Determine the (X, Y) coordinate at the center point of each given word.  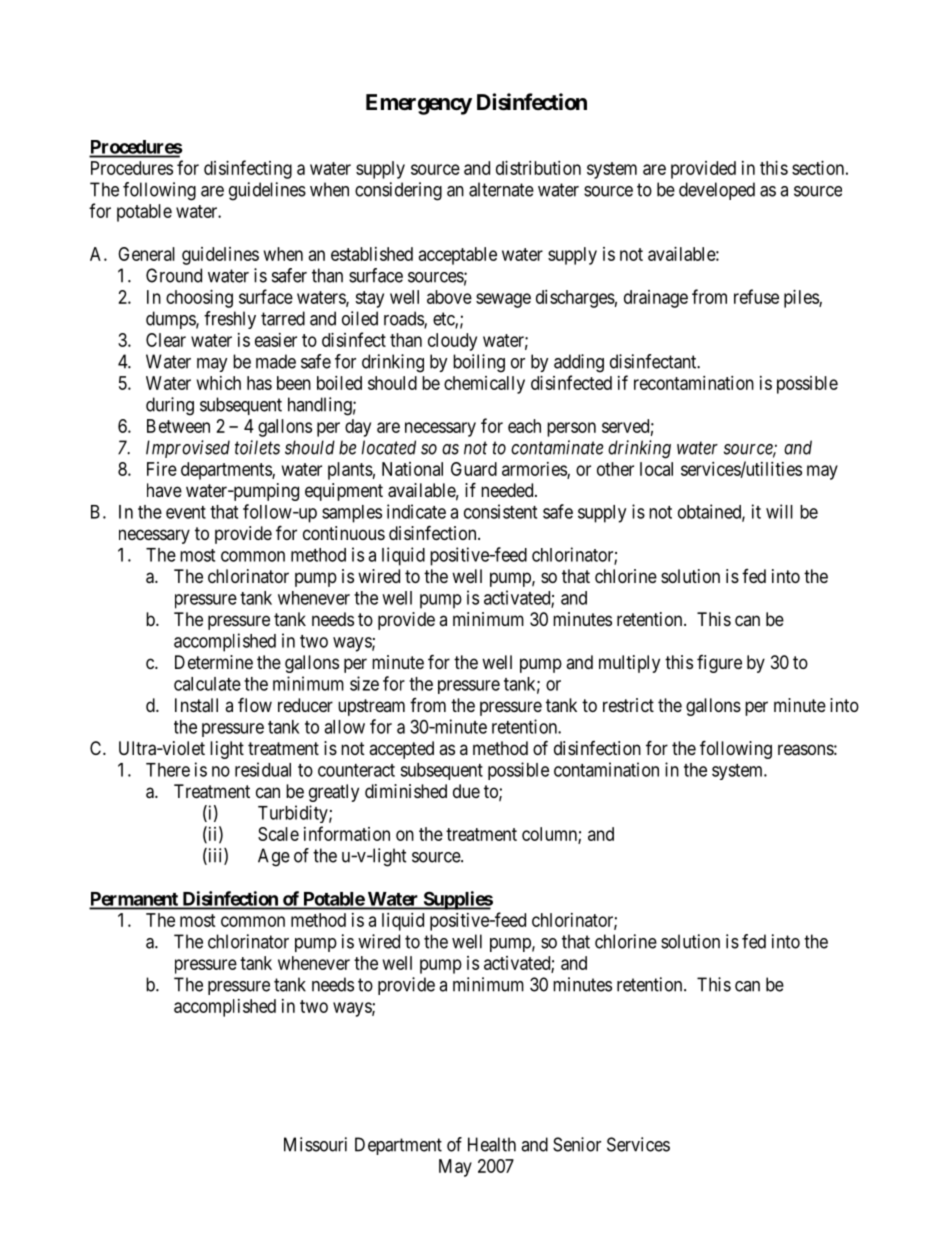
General (146, 254)
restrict (628, 705)
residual (263, 769)
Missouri (315, 1144)
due (466, 791)
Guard (474, 469)
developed (717, 191)
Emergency (419, 104)
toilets (257, 447)
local (656, 469)
